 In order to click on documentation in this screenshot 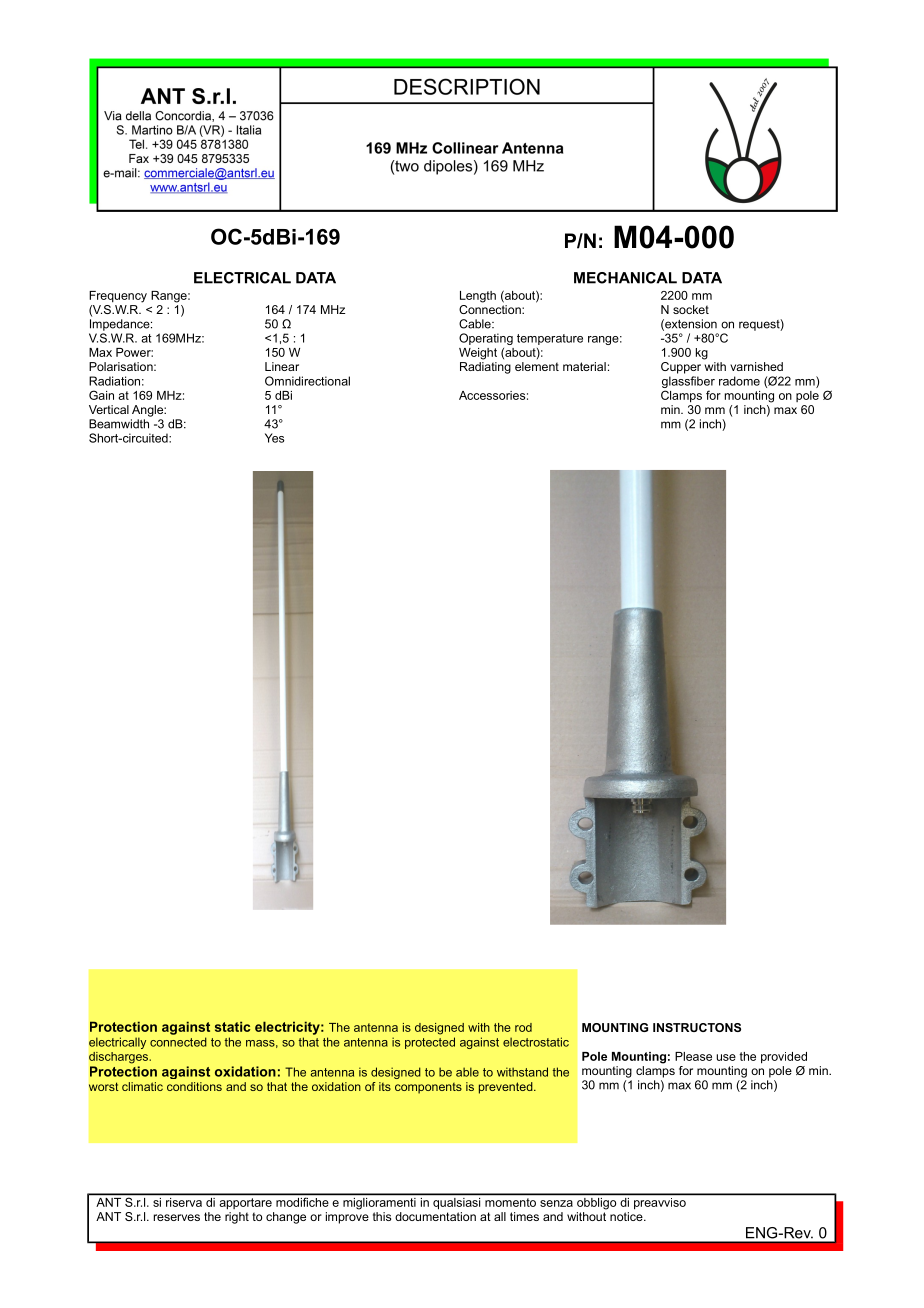, I will do `click(435, 1216)`.
